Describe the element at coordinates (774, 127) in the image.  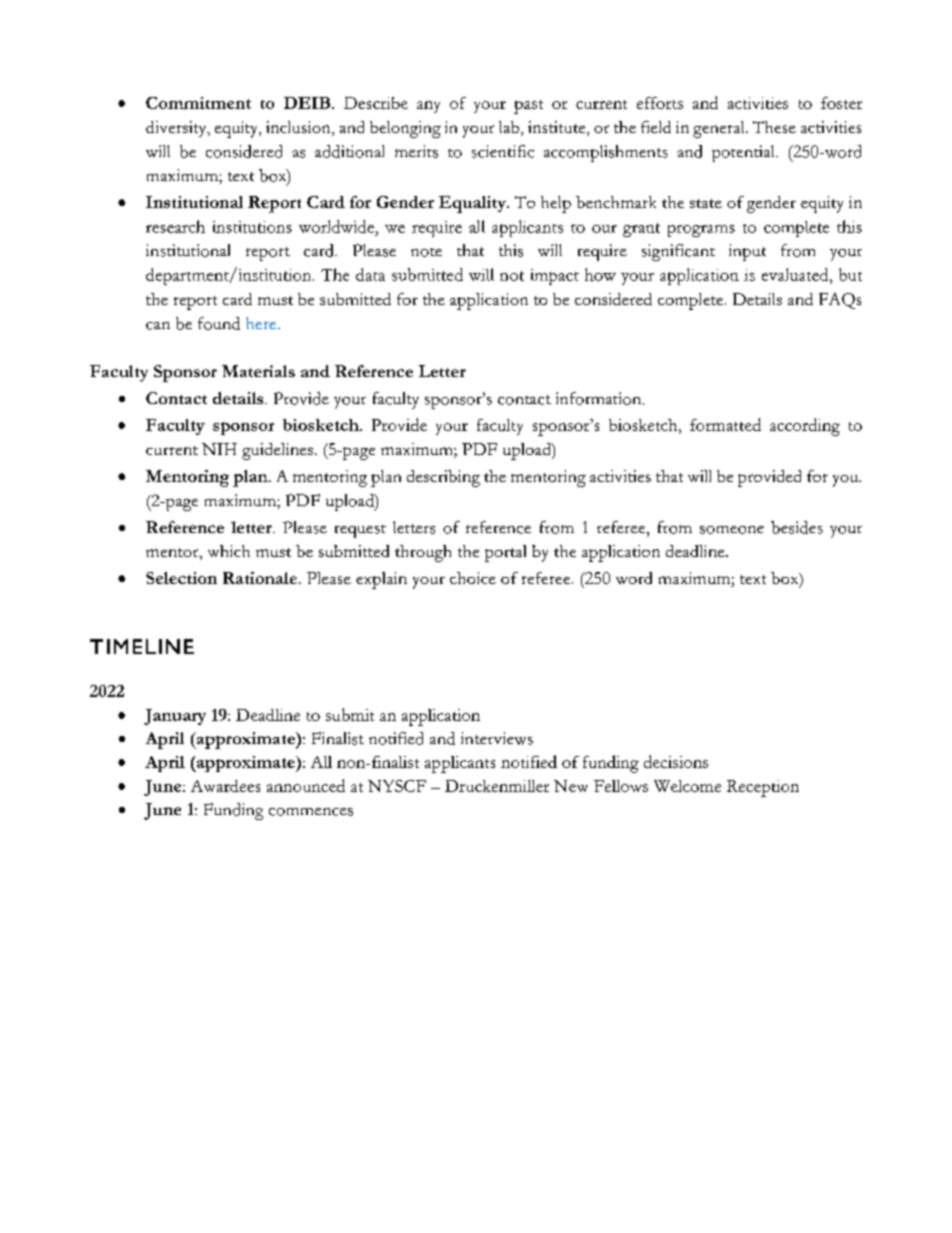
I see `These` at that location.
